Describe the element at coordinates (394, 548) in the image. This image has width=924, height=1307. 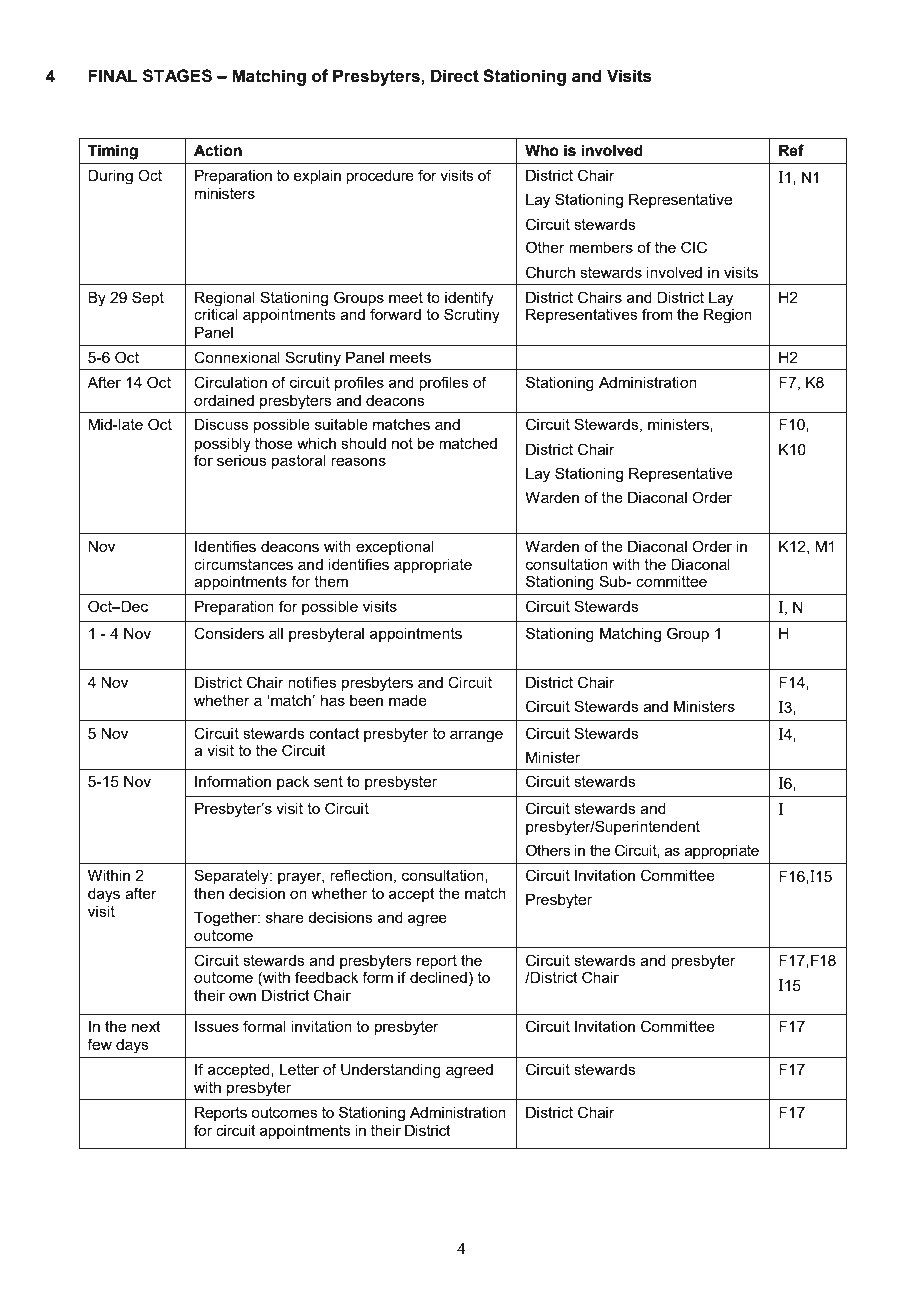
I see `exceptional` at that location.
